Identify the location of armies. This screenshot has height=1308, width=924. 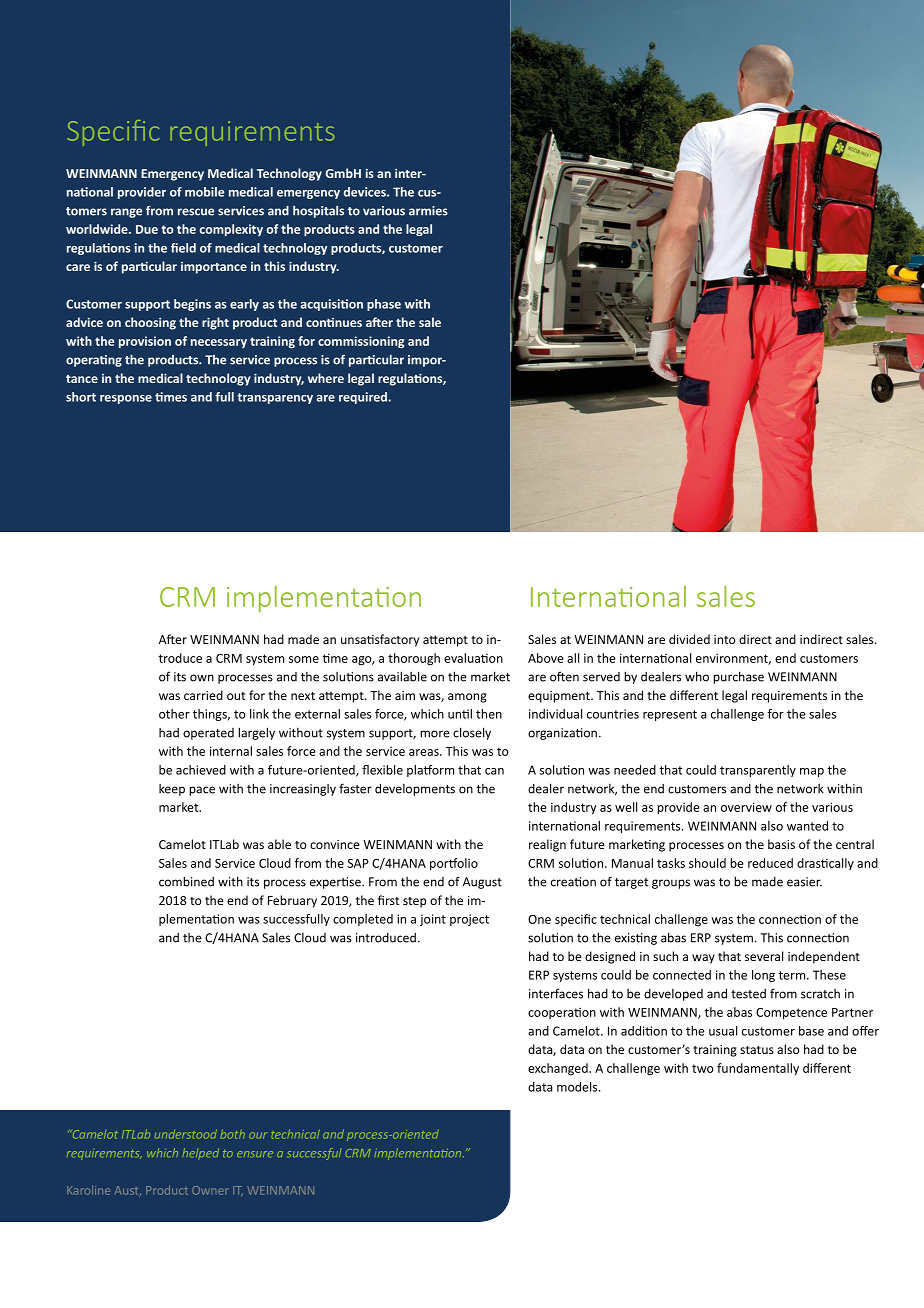
(428, 211).
